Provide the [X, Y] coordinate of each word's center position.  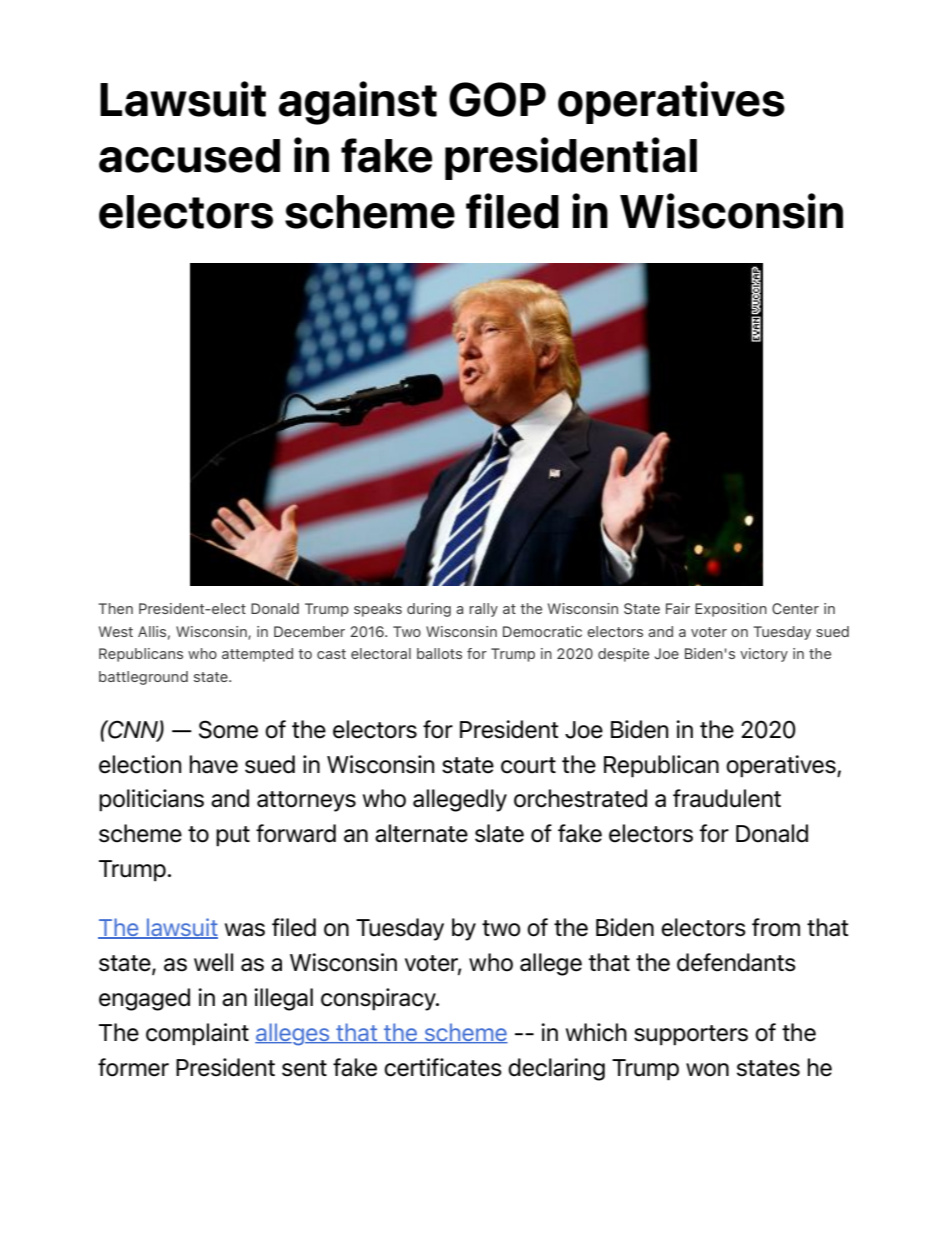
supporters [691, 1035]
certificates [443, 1067]
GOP [497, 99]
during [429, 610]
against [357, 103]
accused [189, 156]
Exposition [731, 610]
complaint [197, 1034]
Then [115, 608]
